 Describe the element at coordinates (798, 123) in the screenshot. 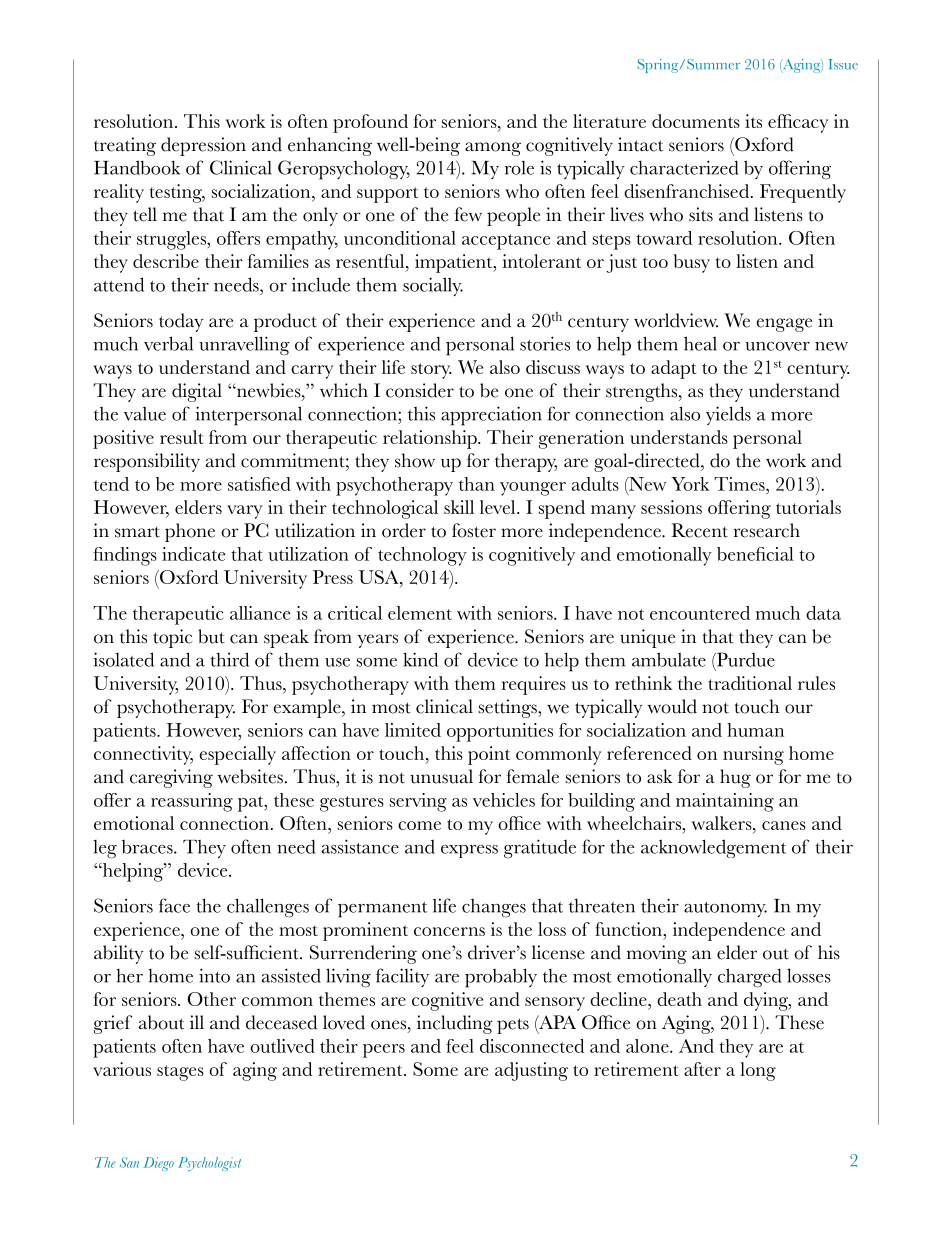

I see `efficacy` at that location.
